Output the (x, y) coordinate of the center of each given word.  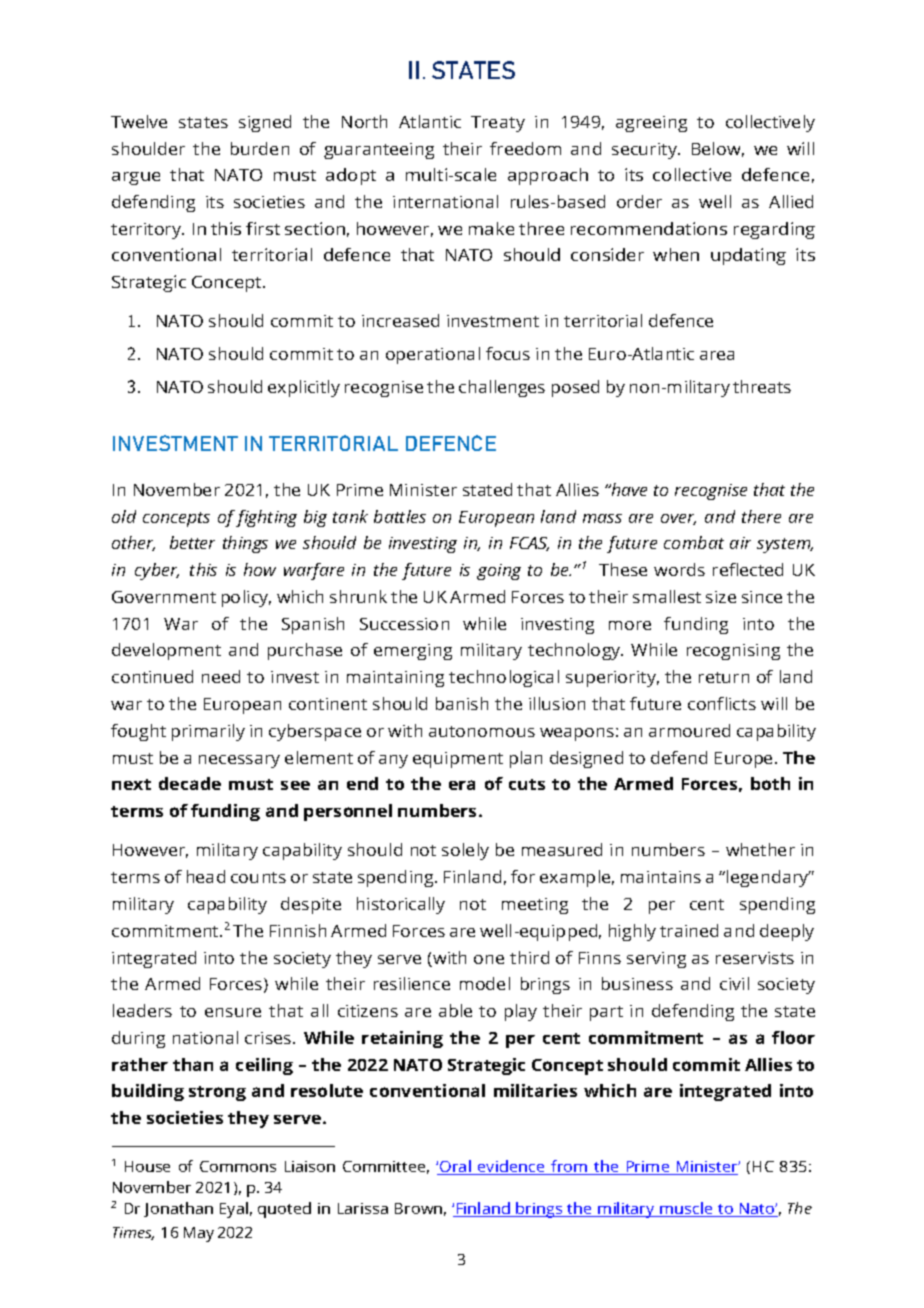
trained (689, 930)
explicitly (304, 388)
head (206, 876)
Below (718, 149)
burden (260, 148)
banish (462, 703)
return (724, 677)
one (489, 959)
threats (762, 386)
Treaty (498, 124)
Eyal (234, 1210)
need (221, 676)
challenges (502, 388)
